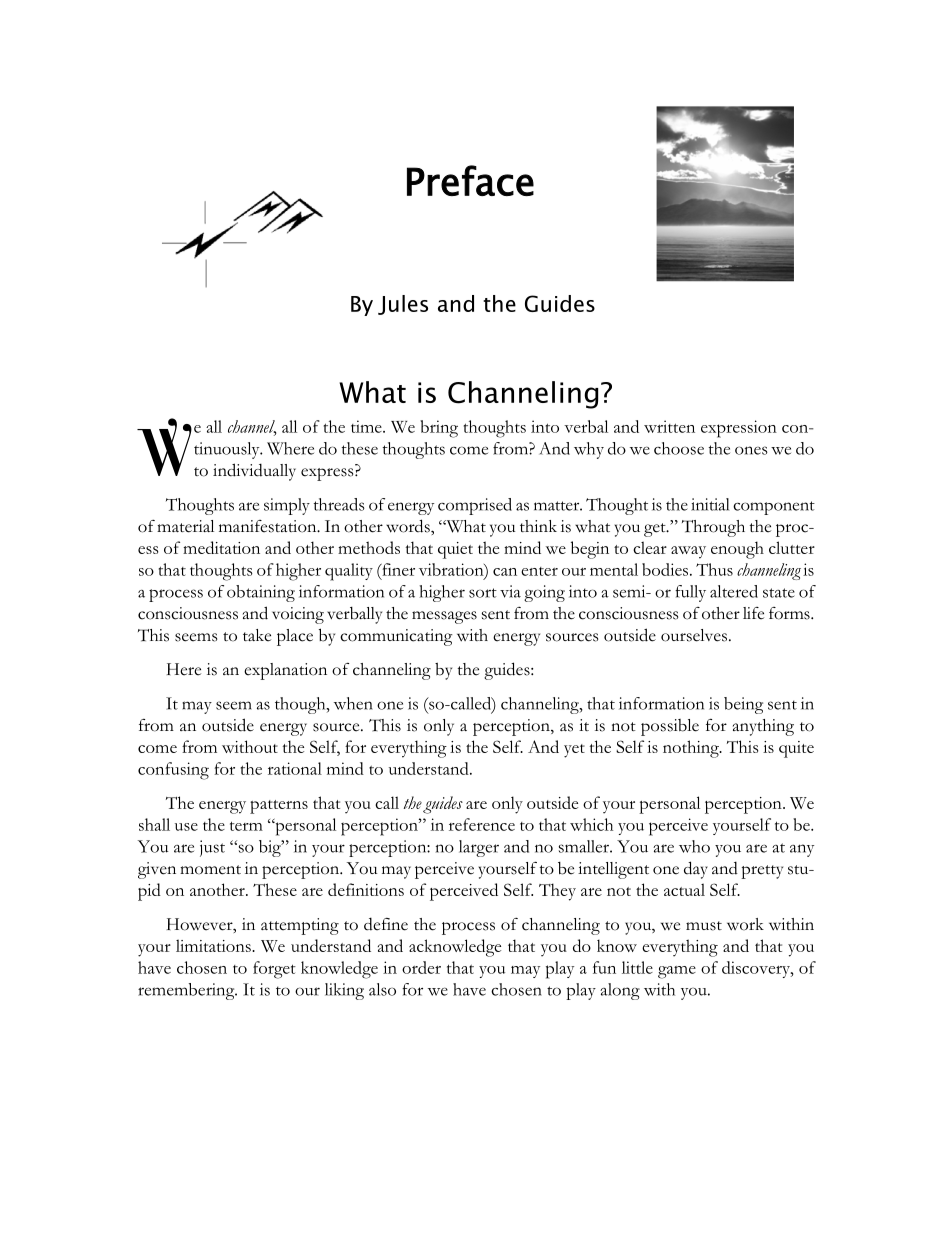  Describe the element at coordinates (692, 749) in the page. I see `nothing` at that location.
